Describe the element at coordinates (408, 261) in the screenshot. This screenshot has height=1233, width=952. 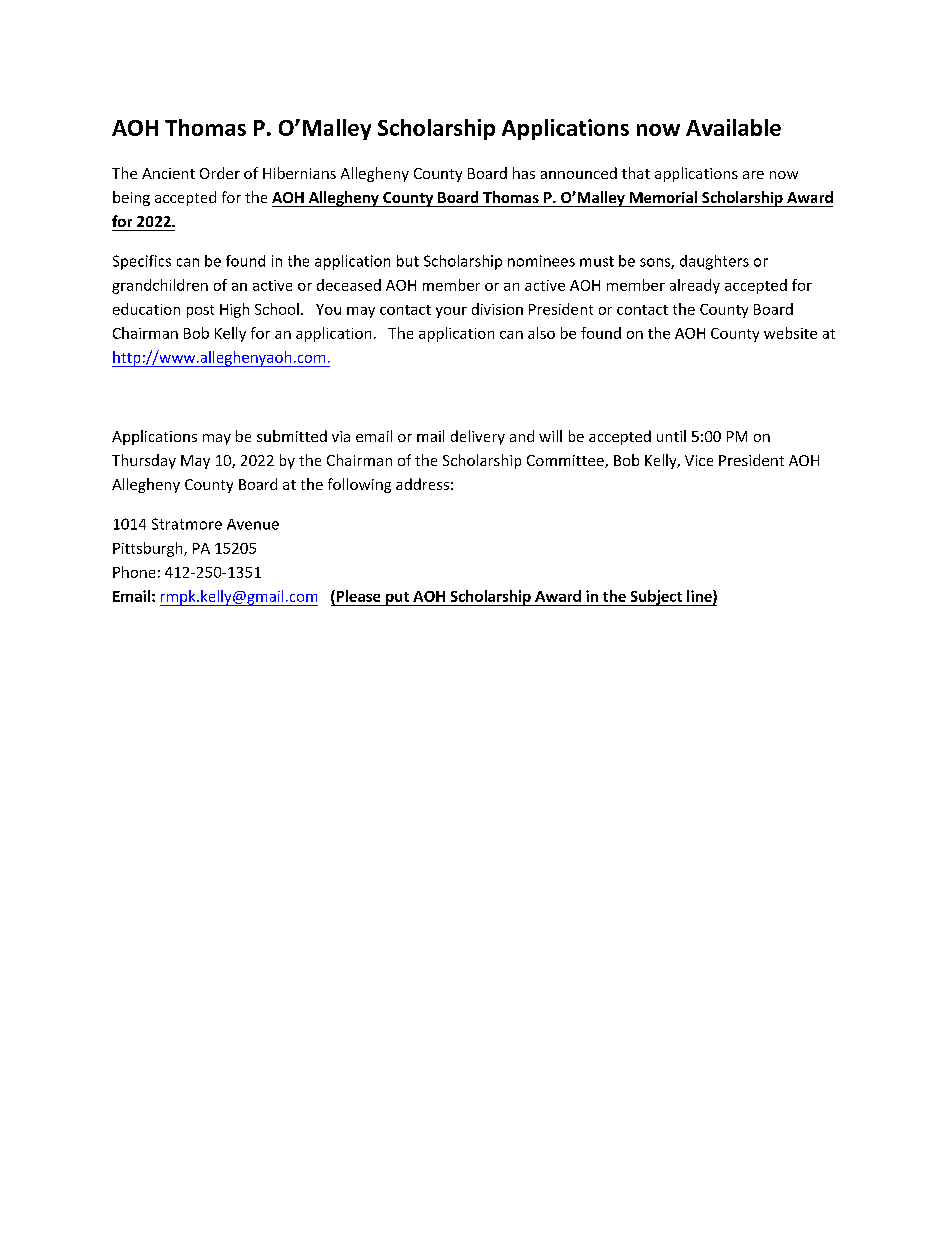
I see `but` at that location.
